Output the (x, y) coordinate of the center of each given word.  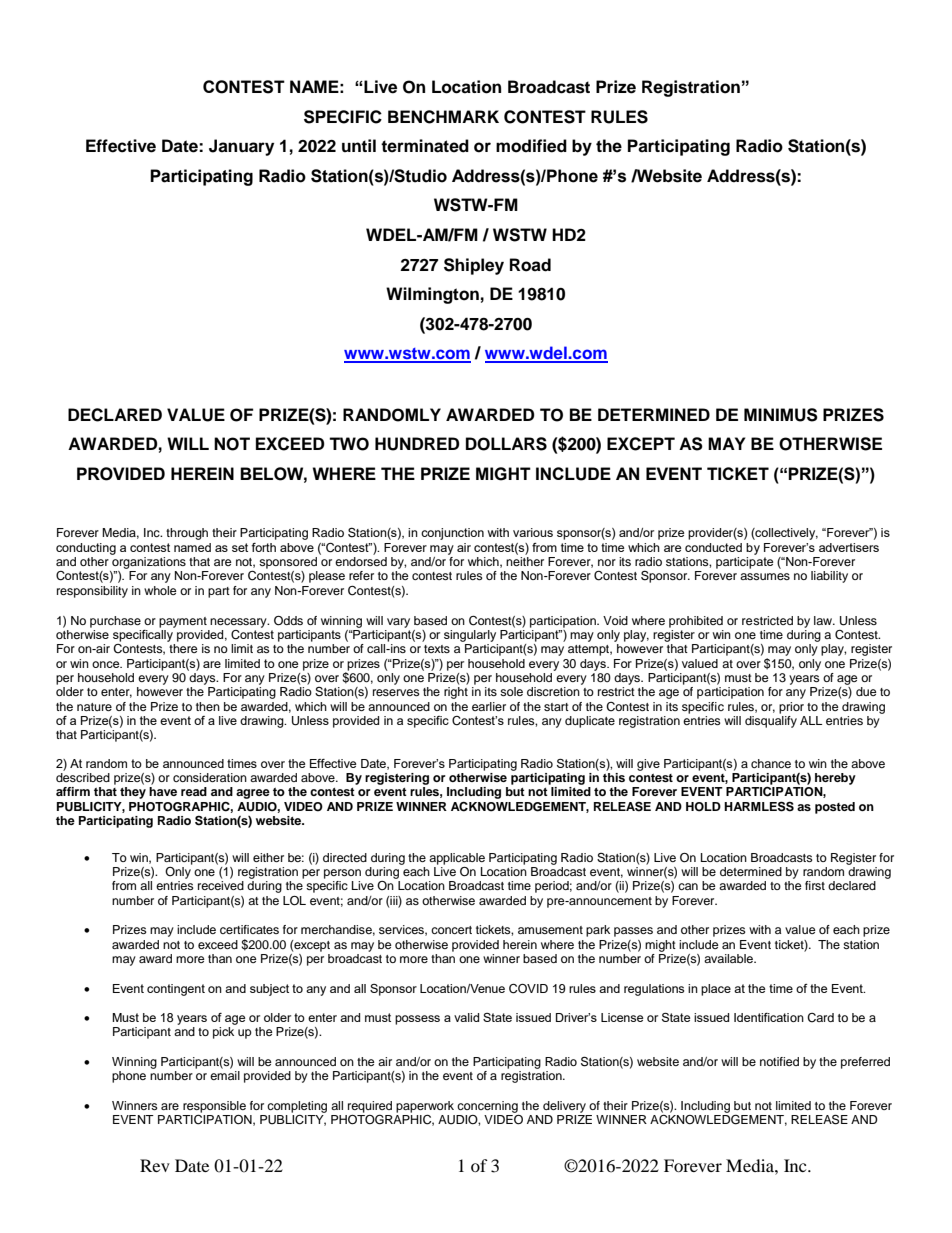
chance (771, 763)
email (225, 1075)
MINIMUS (781, 415)
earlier (489, 706)
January (241, 147)
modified (531, 146)
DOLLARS (506, 444)
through (187, 534)
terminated (425, 146)
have (163, 791)
